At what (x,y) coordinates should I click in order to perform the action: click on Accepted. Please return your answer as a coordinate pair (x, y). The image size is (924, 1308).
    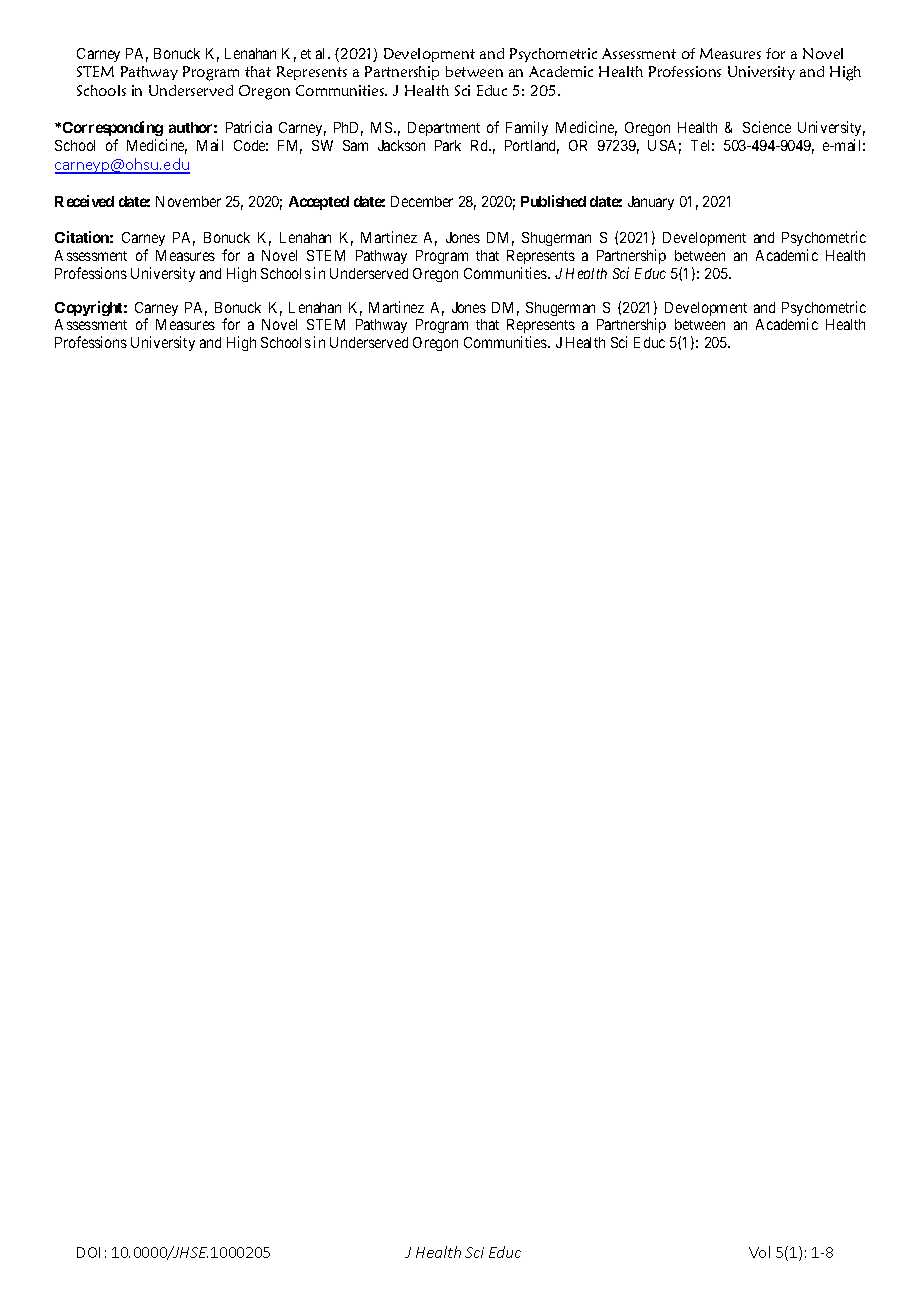
    Looking at the image, I should click on (319, 203).
